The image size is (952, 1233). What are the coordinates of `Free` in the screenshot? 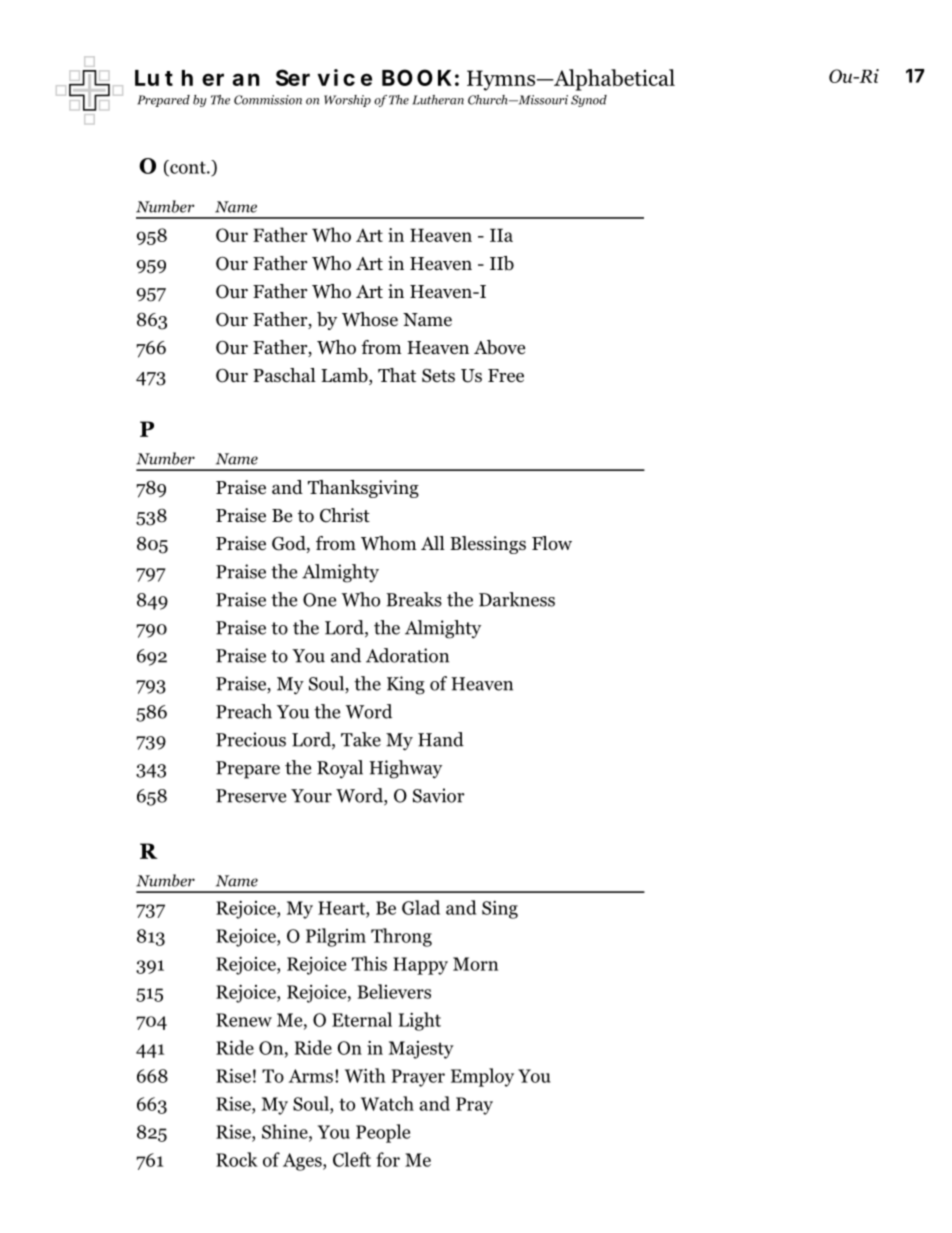 It's located at (506, 376).
